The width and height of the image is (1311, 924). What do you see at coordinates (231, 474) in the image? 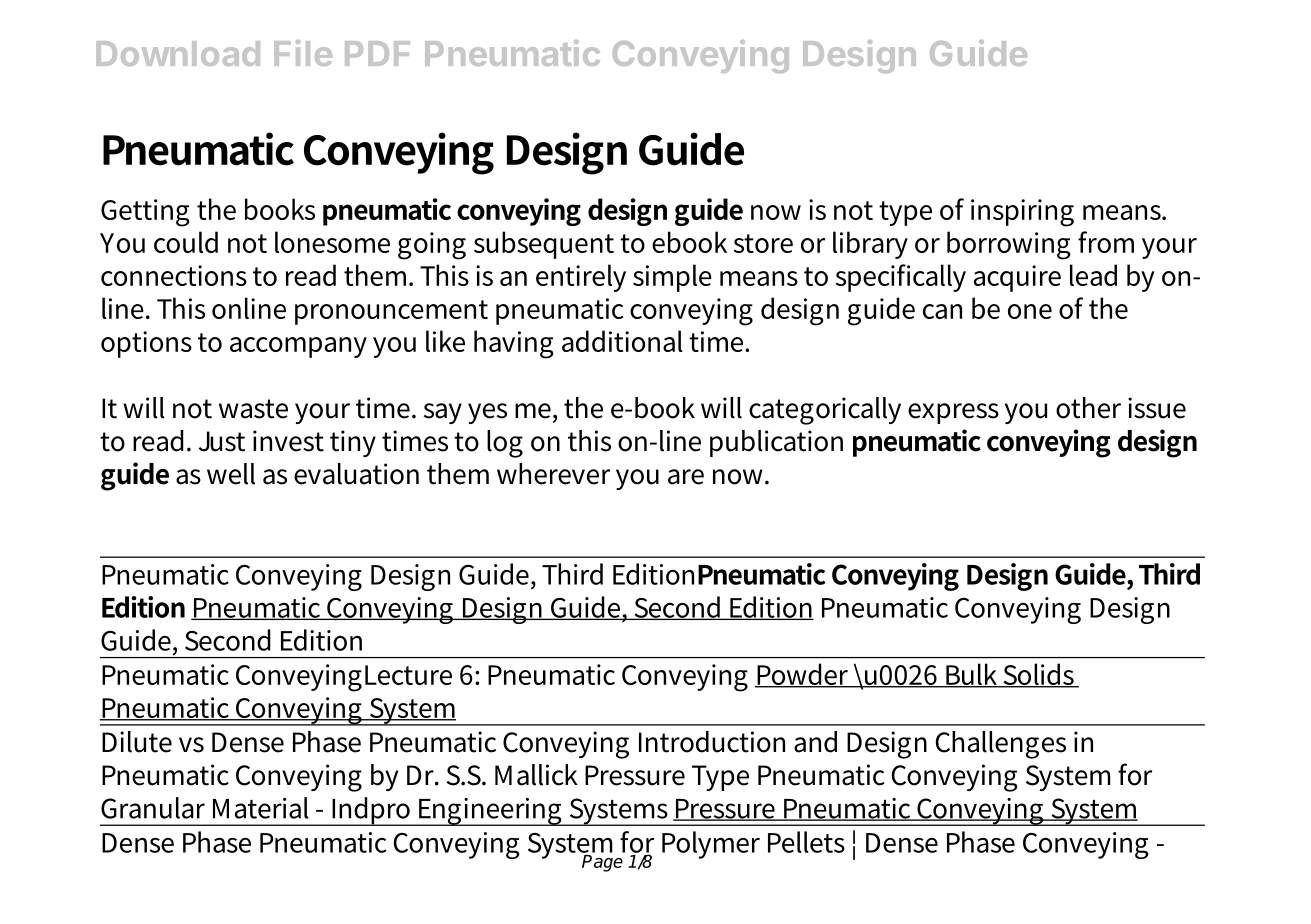
I see `well` at bounding box center [231, 474].
